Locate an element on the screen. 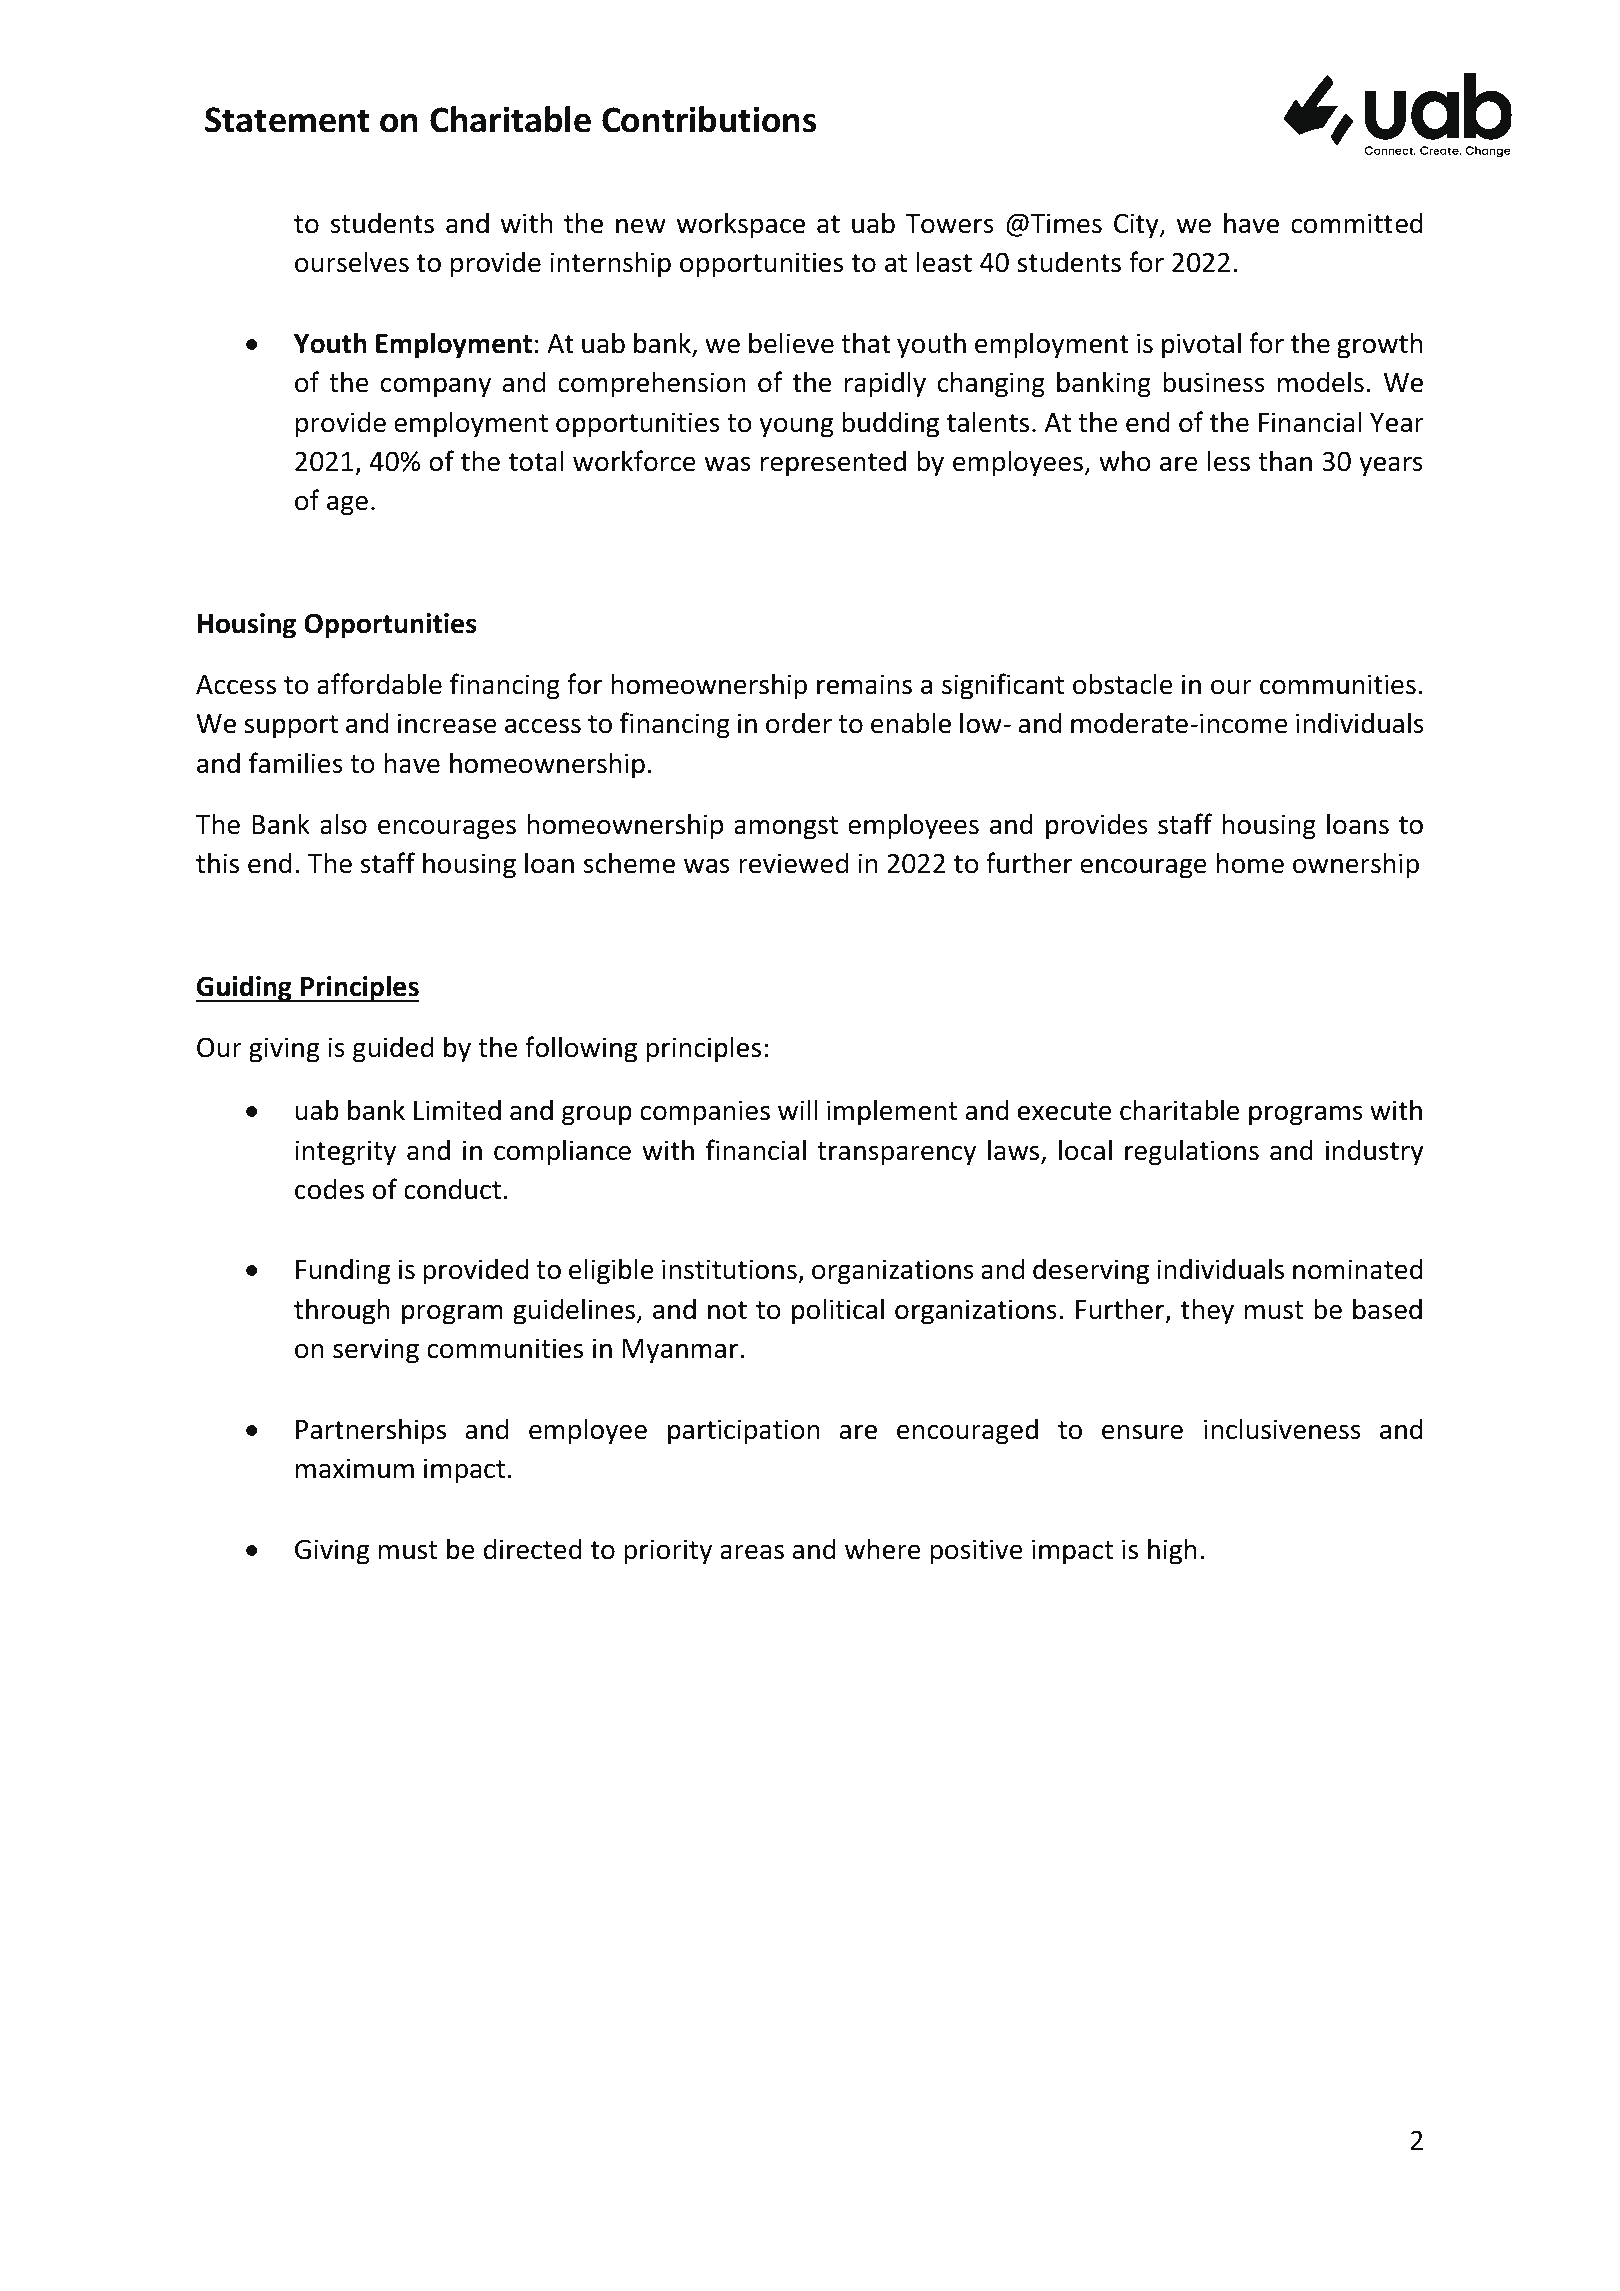  regulations is located at coordinates (1192, 1152).
